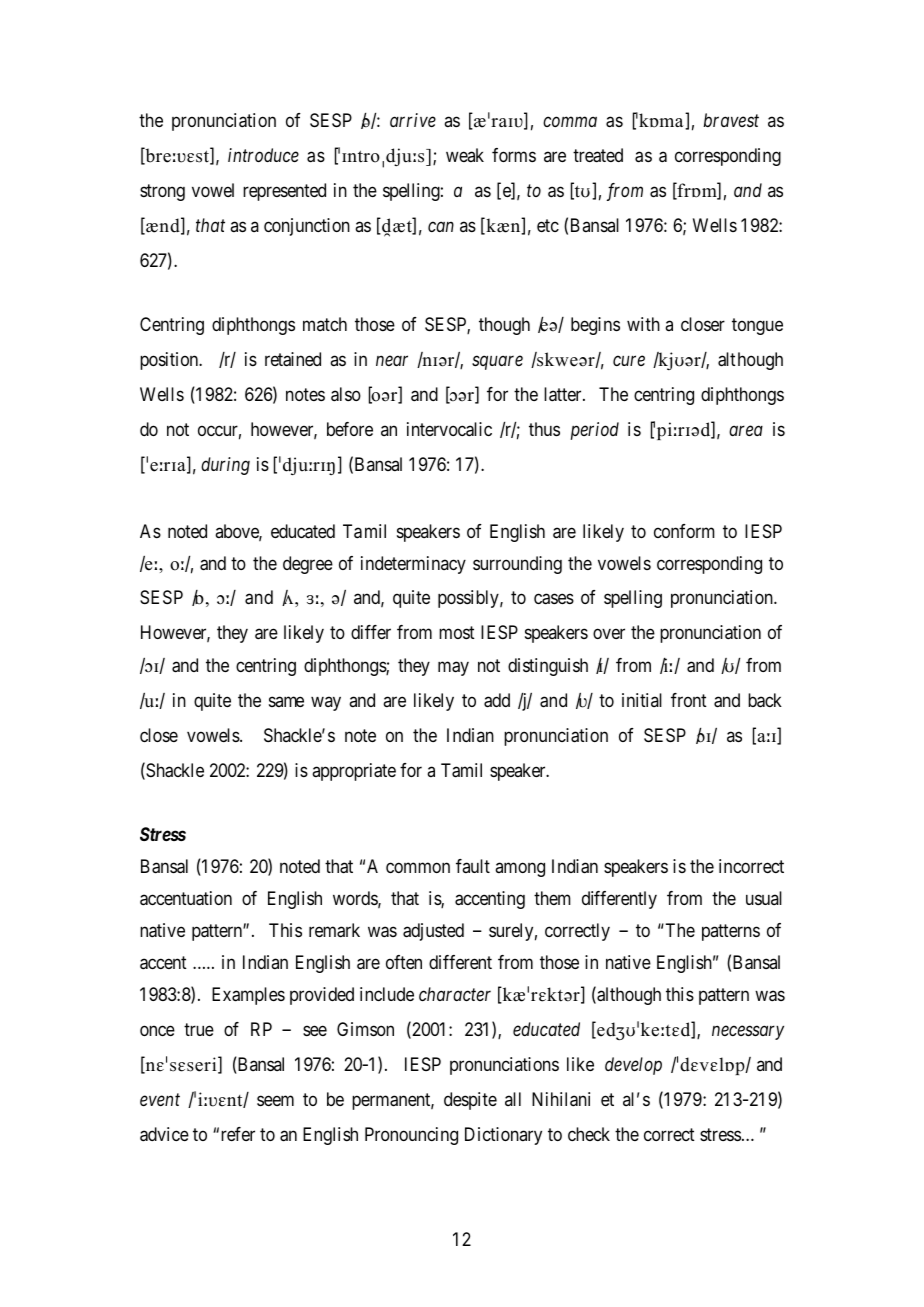  Describe the element at coordinates (633, 1066) in the screenshot. I see `develop` at that location.
